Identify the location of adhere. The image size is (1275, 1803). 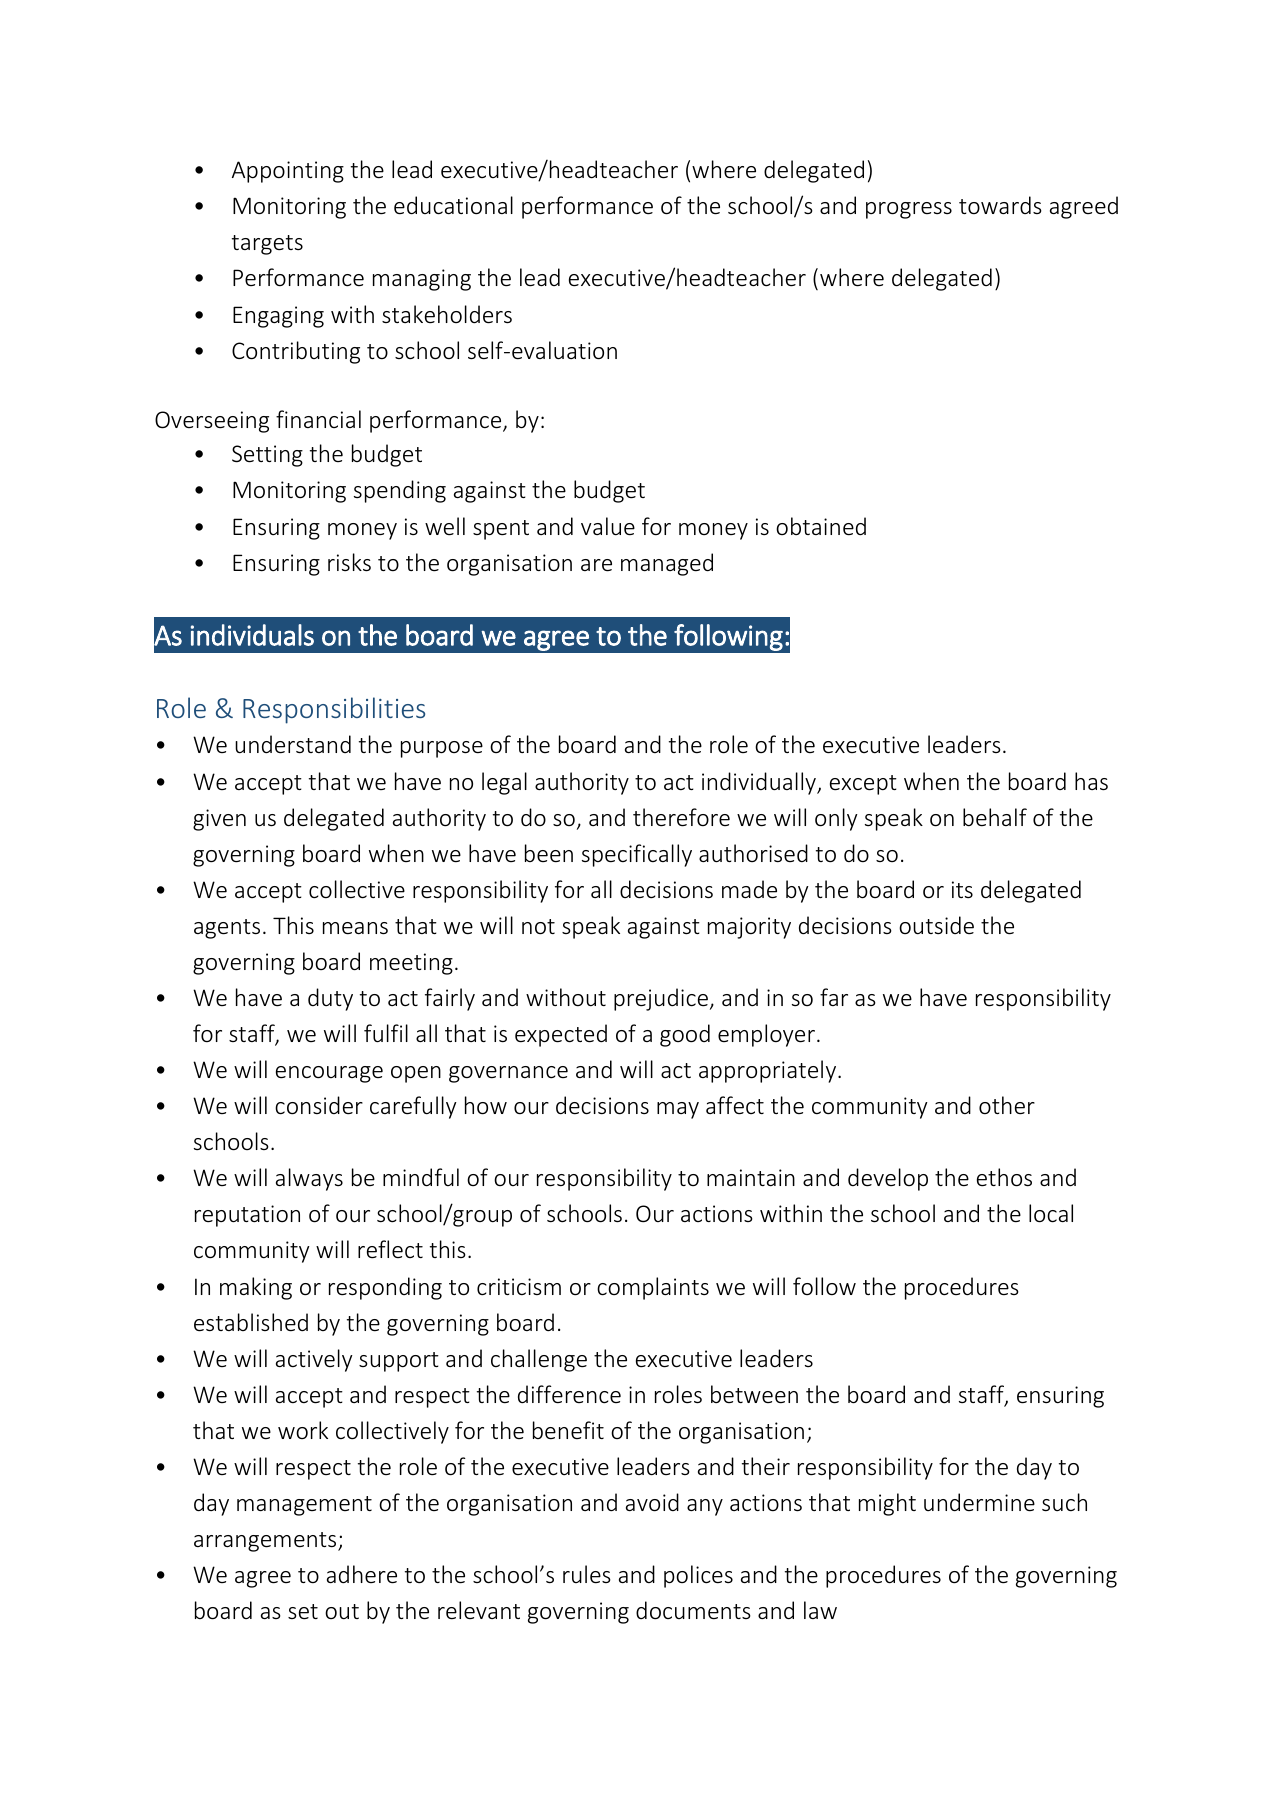
(362, 1574).
